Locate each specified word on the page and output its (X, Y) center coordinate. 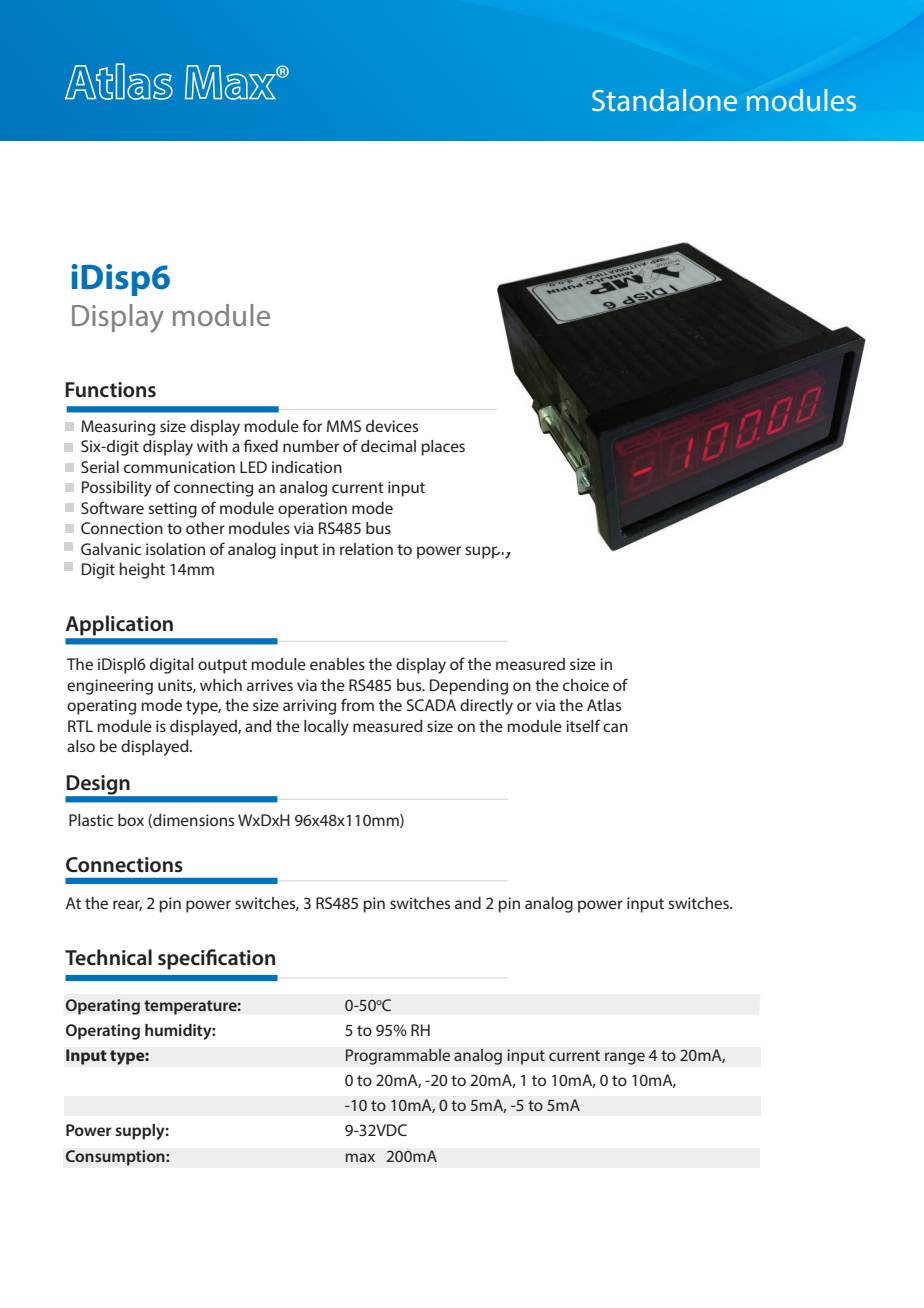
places (443, 448)
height (142, 571)
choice (586, 685)
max (360, 1157)
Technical (108, 957)
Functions (110, 390)
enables (337, 664)
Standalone (664, 100)
